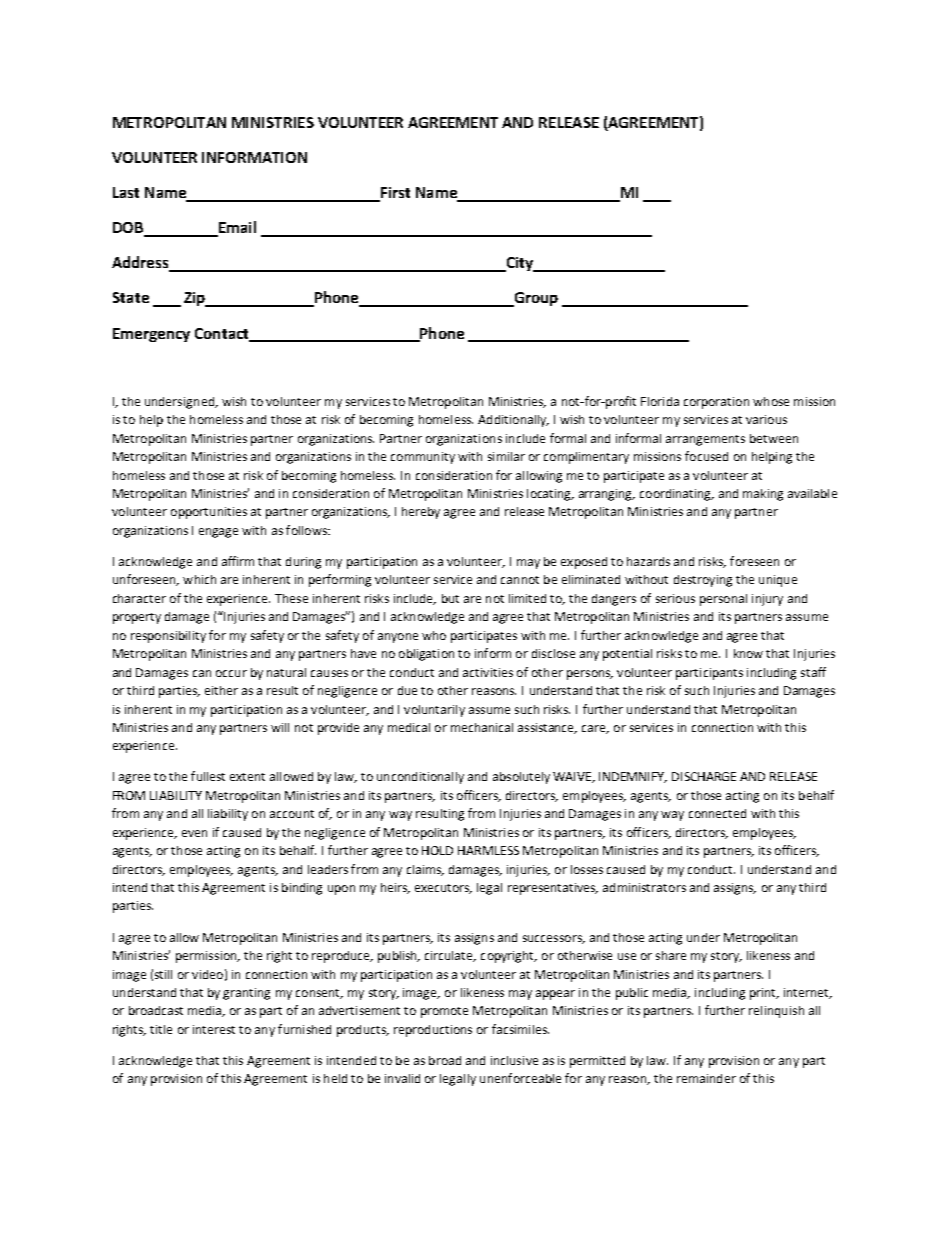 This image has height=1233, width=952. I want to click on fullest, so click(208, 776).
